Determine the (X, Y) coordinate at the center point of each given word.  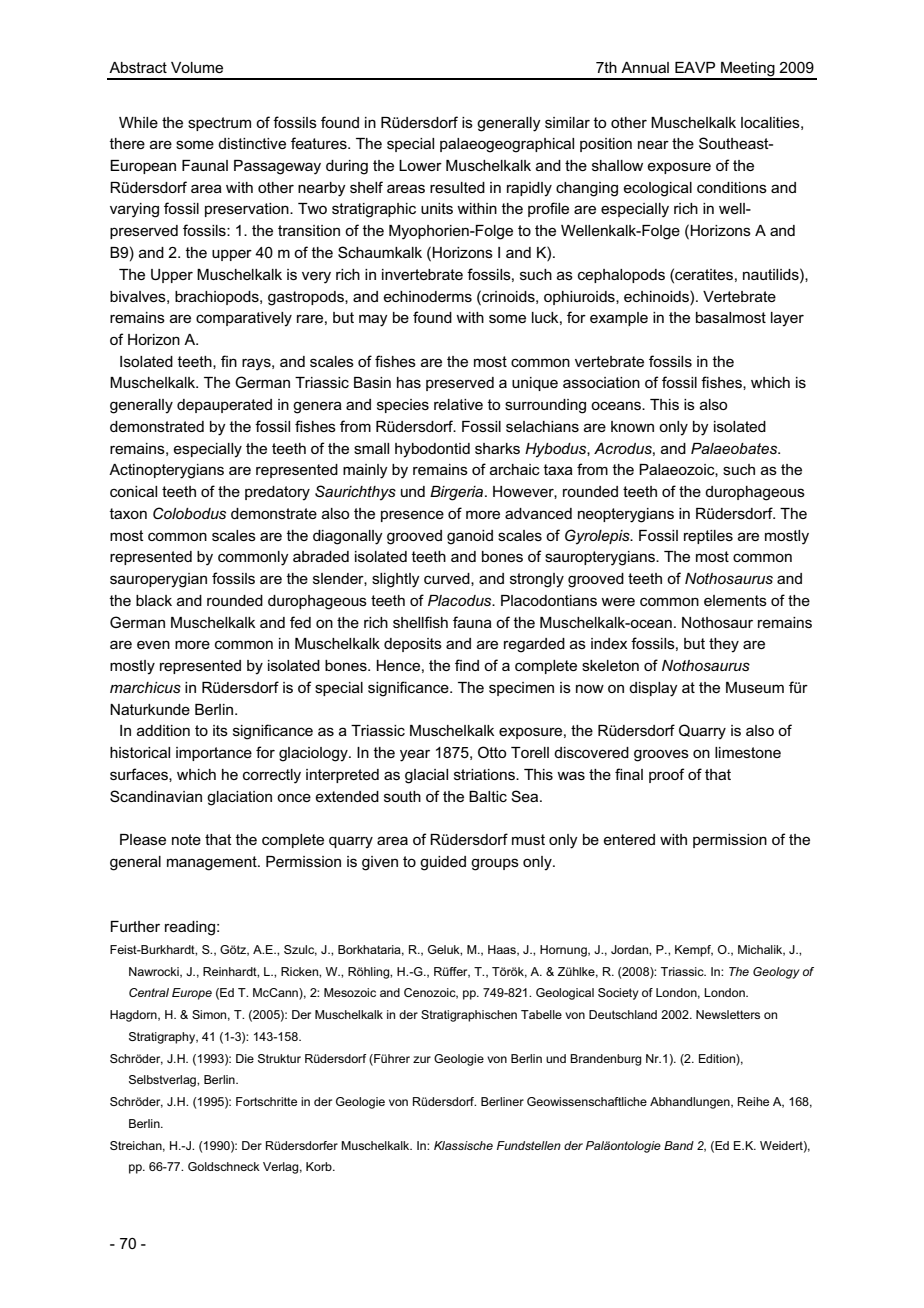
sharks (497, 448)
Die (245, 1058)
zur (422, 1059)
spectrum (219, 124)
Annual (645, 67)
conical (133, 491)
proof (667, 775)
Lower (420, 165)
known (632, 426)
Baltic (488, 796)
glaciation (239, 798)
